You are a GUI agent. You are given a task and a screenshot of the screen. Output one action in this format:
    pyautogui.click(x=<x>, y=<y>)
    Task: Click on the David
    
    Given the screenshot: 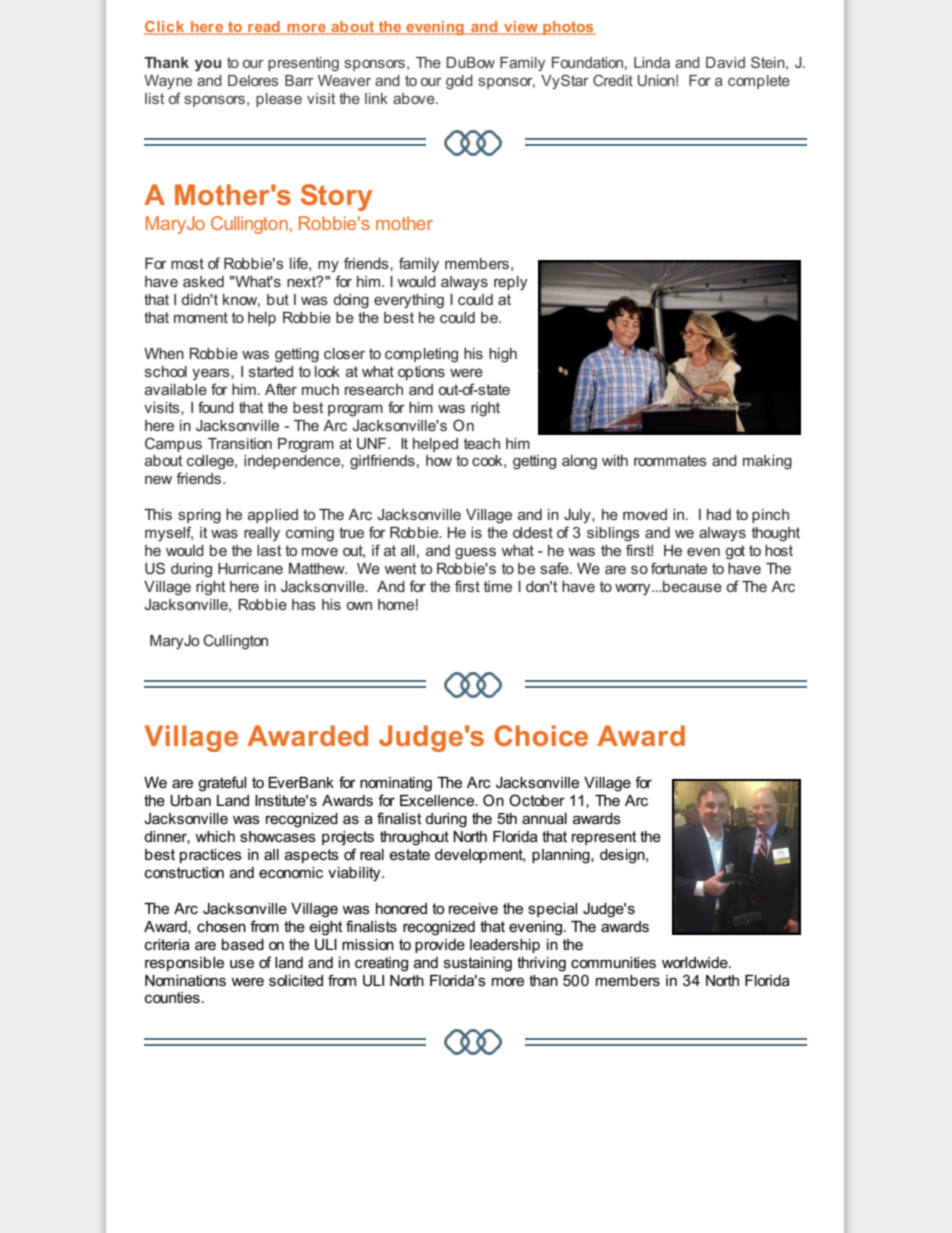 What is the action you would take?
    pyautogui.click(x=725, y=62)
